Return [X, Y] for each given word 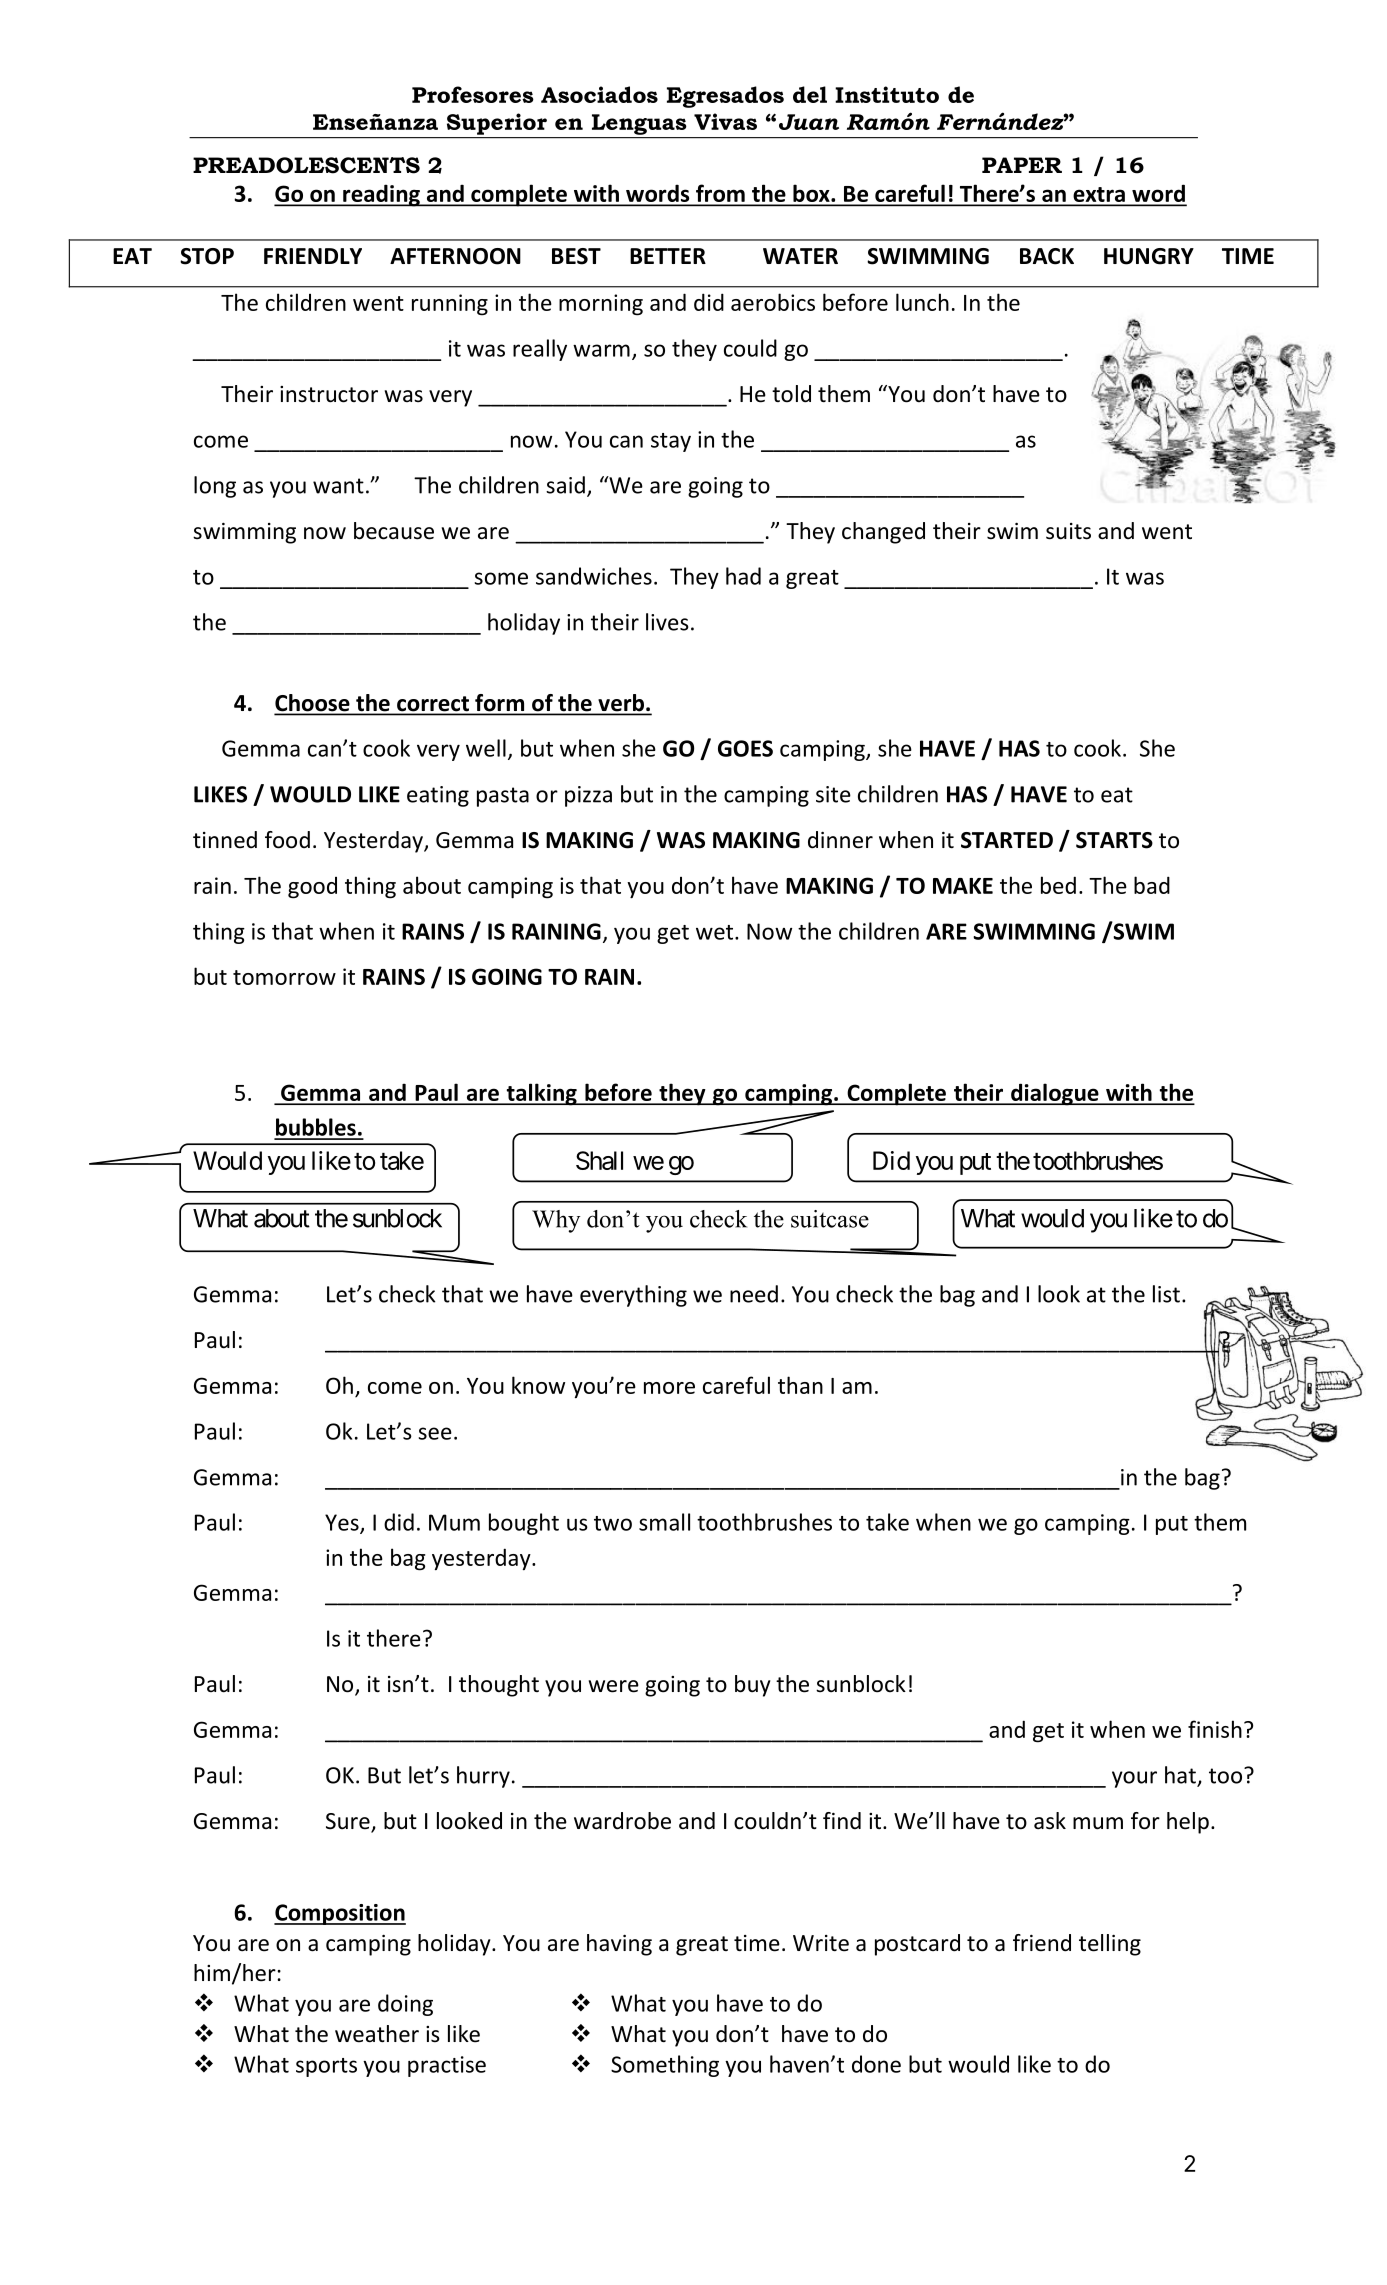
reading [381, 195]
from [720, 194]
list [1166, 1294]
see [435, 1433]
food [287, 840]
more [669, 1388]
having [619, 1945]
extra [1099, 196]
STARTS [1114, 840]
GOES [745, 748]
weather [377, 2034]
